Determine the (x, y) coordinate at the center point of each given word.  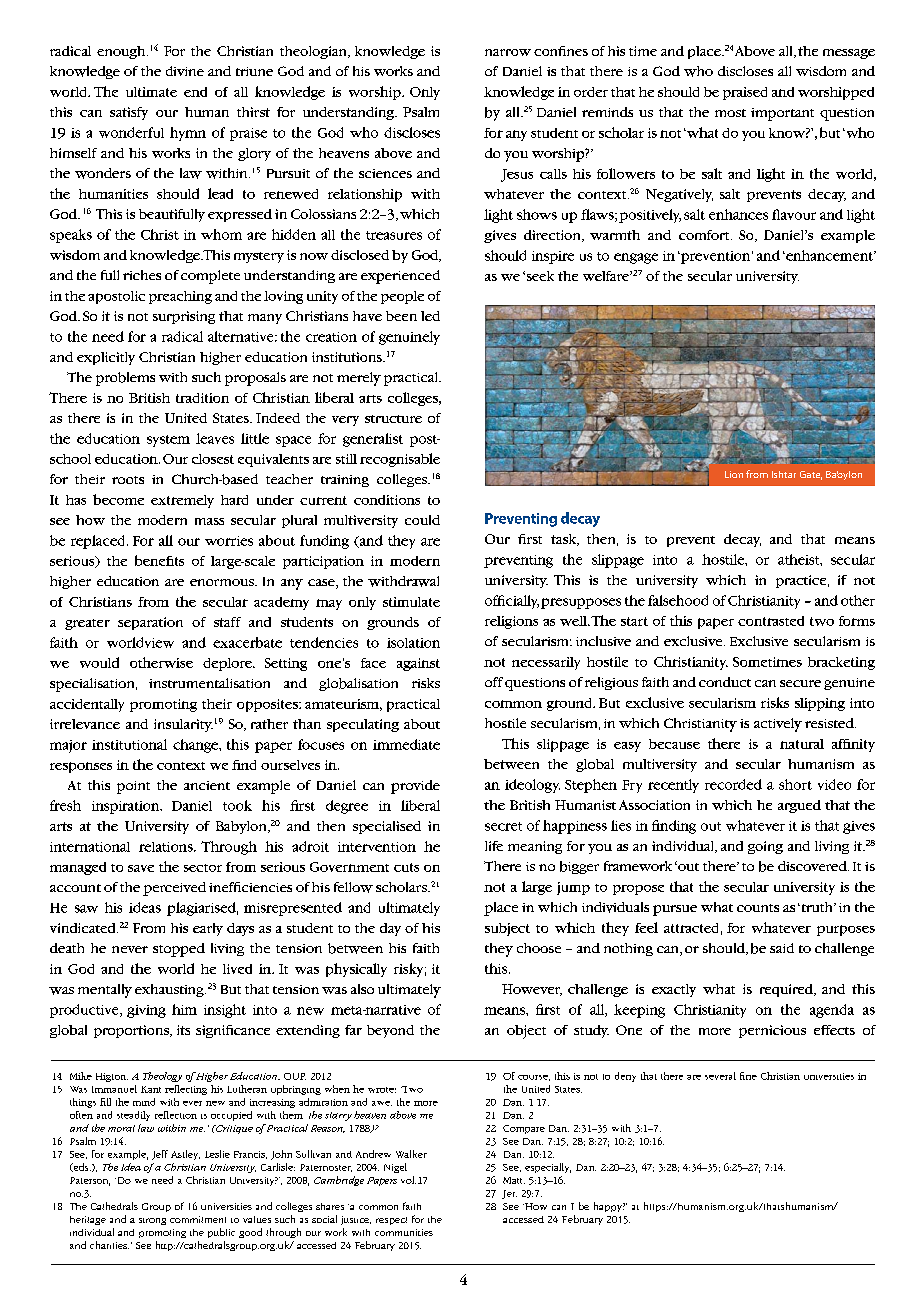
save (141, 868)
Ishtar (784, 474)
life (494, 846)
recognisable (400, 460)
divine (185, 71)
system (168, 441)
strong (152, 1221)
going (765, 847)
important (782, 114)
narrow (508, 52)
